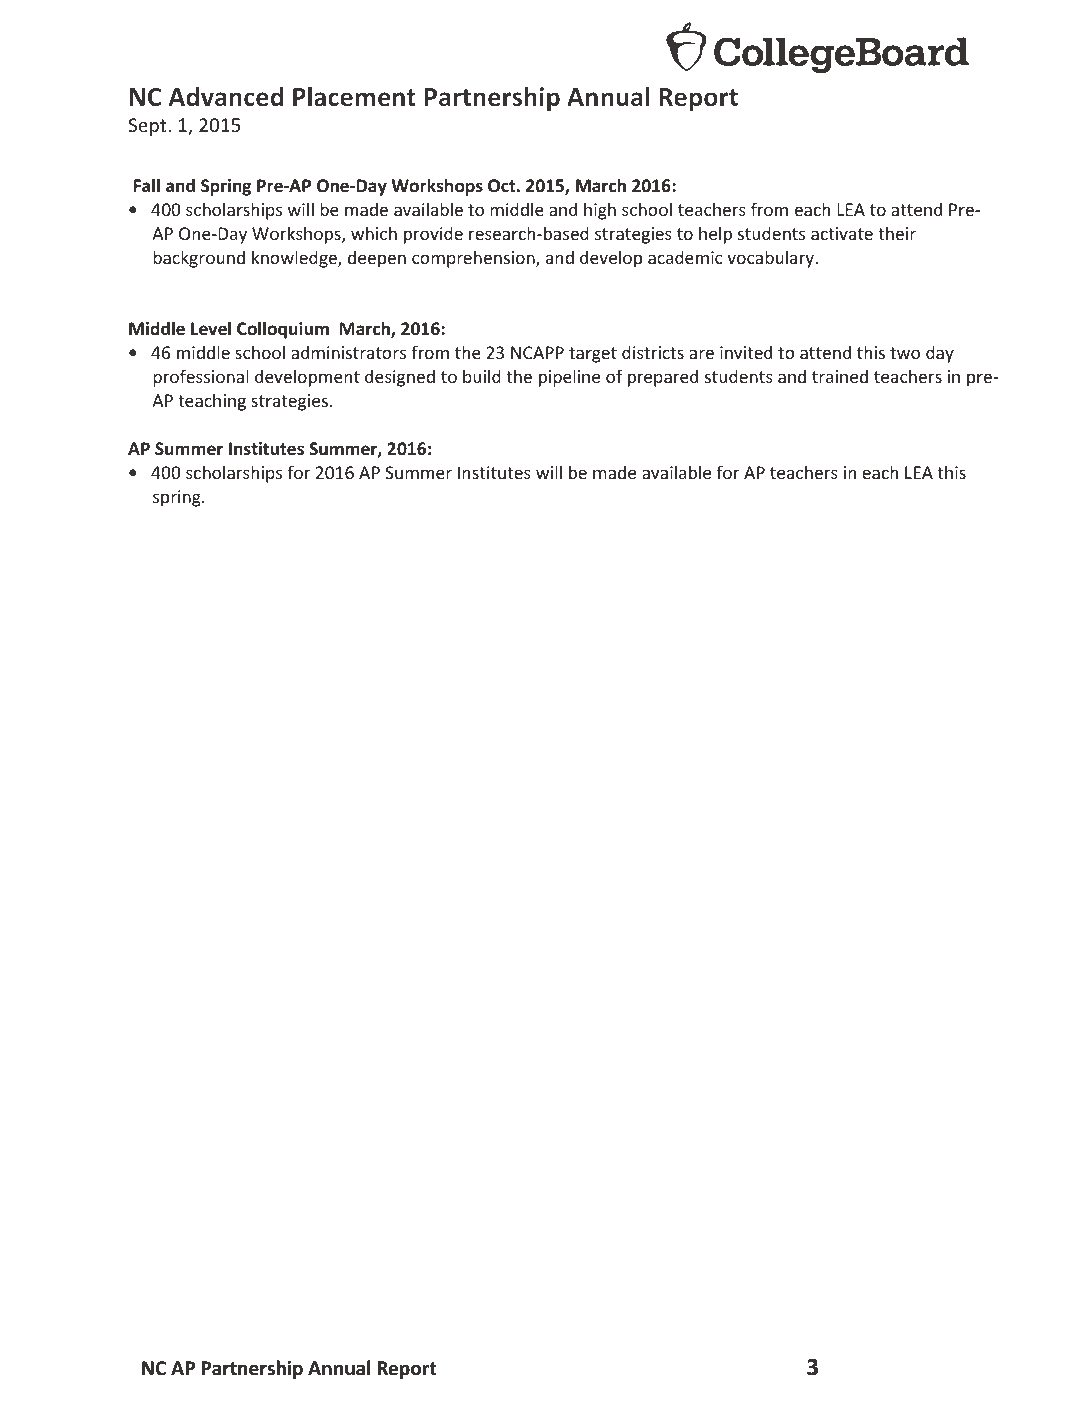 The height and width of the screenshot is (1409, 1089). Describe the element at coordinates (283, 330) in the screenshot. I see `Colloquium` at that location.
